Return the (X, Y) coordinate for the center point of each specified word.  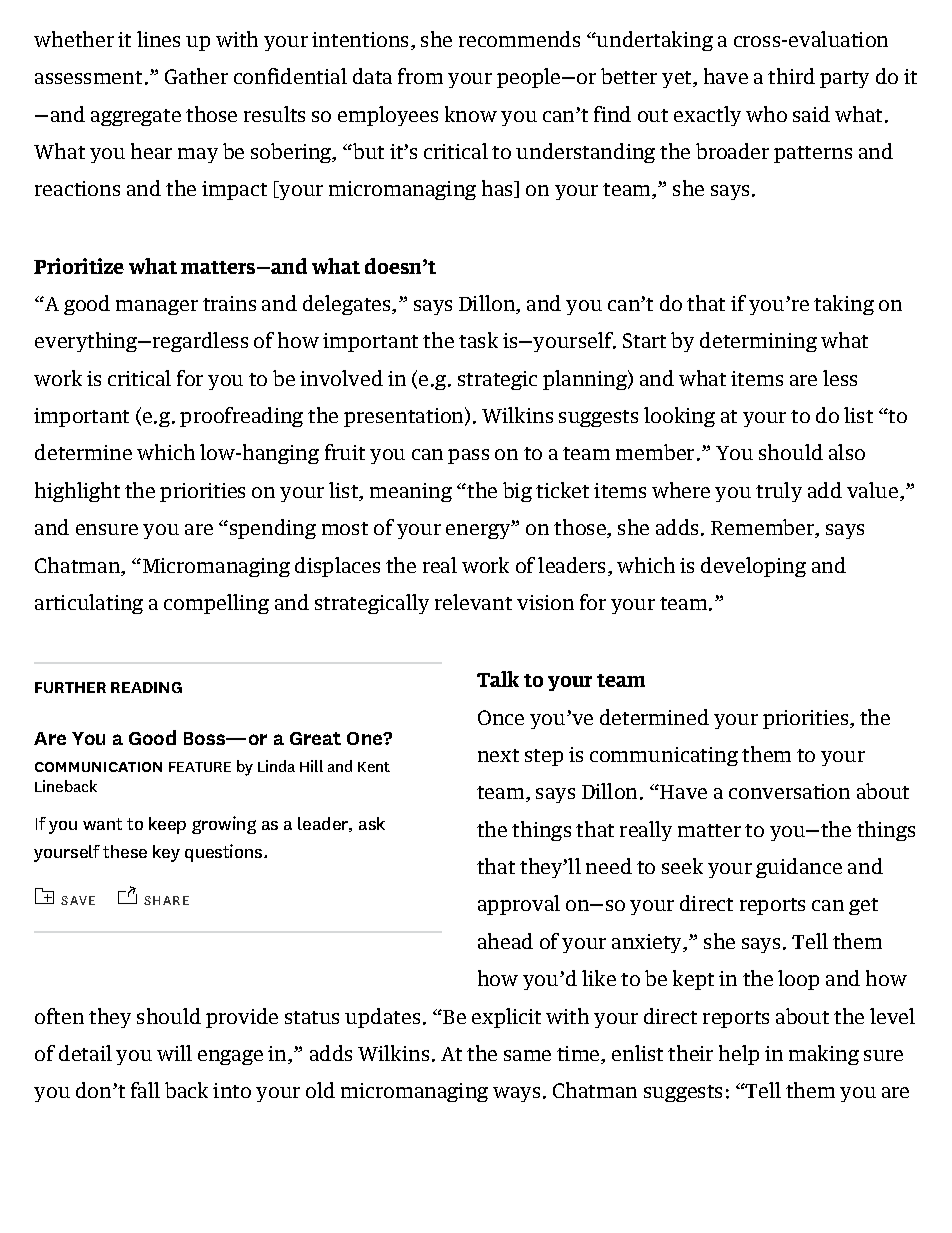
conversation (789, 791)
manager (157, 307)
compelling (216, 604)
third (791, 76)
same (527, 1055)
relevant (473, 602)
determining (758, 342)
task (478, 340)
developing (753, 567)
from (420, 76)
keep (167, 825)
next (498, 755)
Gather (196, 76)
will (174, 1053)
